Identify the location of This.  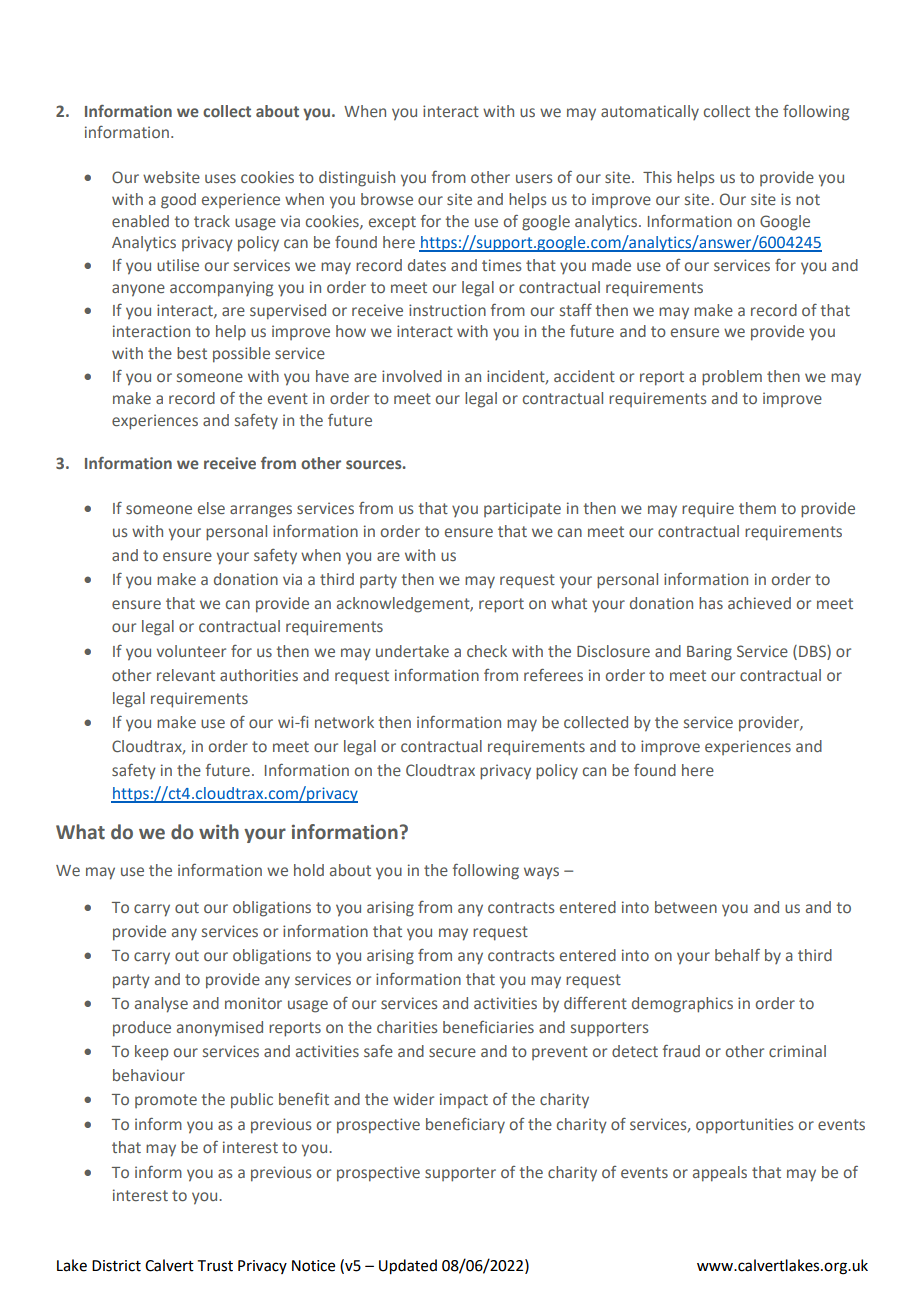
(657, 177).
